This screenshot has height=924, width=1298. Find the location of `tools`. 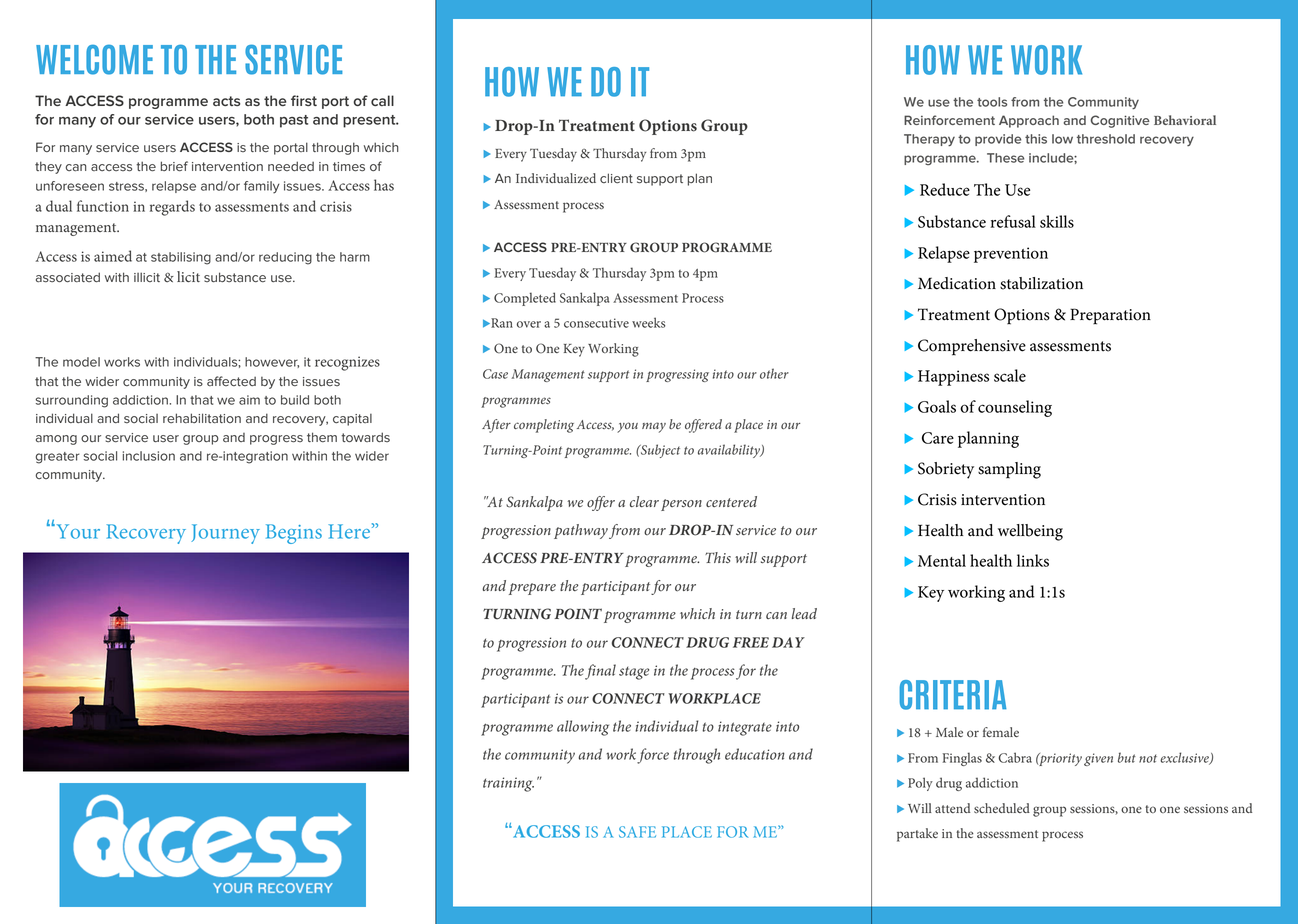

tools is located at coordinates (992, 102).
